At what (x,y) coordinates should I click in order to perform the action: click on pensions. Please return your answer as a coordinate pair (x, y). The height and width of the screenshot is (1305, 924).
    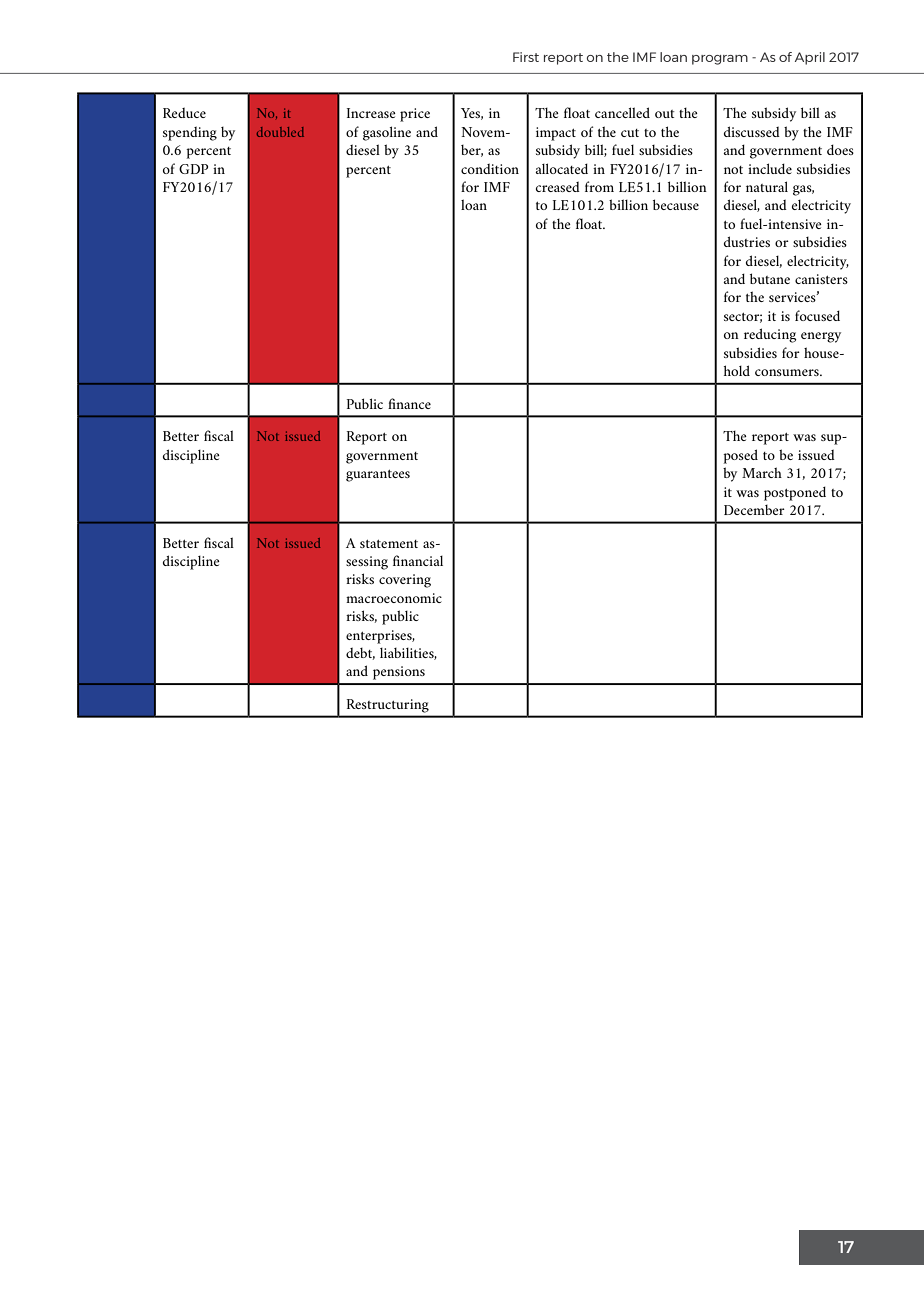
    Looking at the image, I should click on (399, 673).
